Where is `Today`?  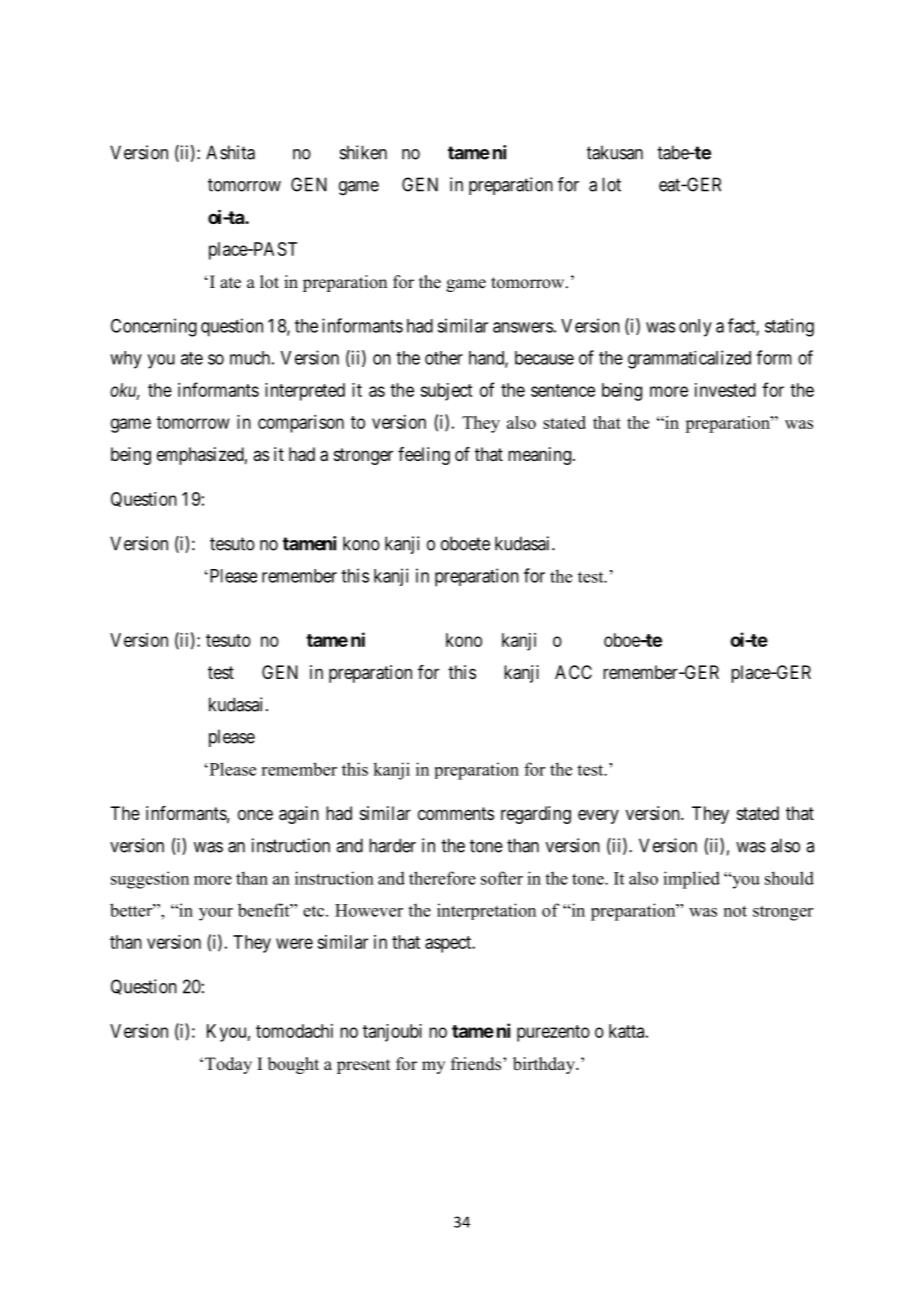 Today is located at coordinates (228, 1065).
